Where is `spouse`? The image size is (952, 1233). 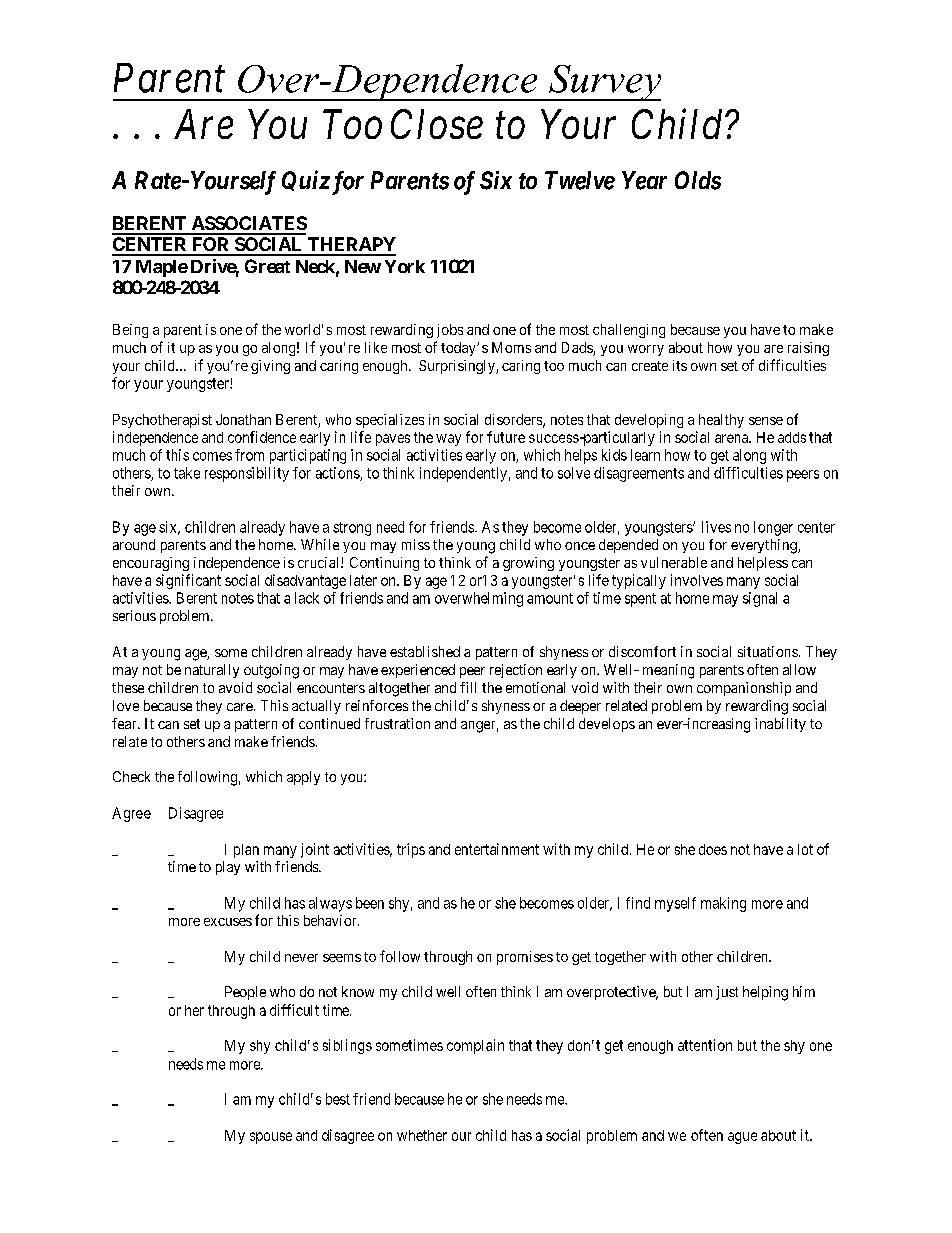
spouse is located at coordinates (271, 1138).
